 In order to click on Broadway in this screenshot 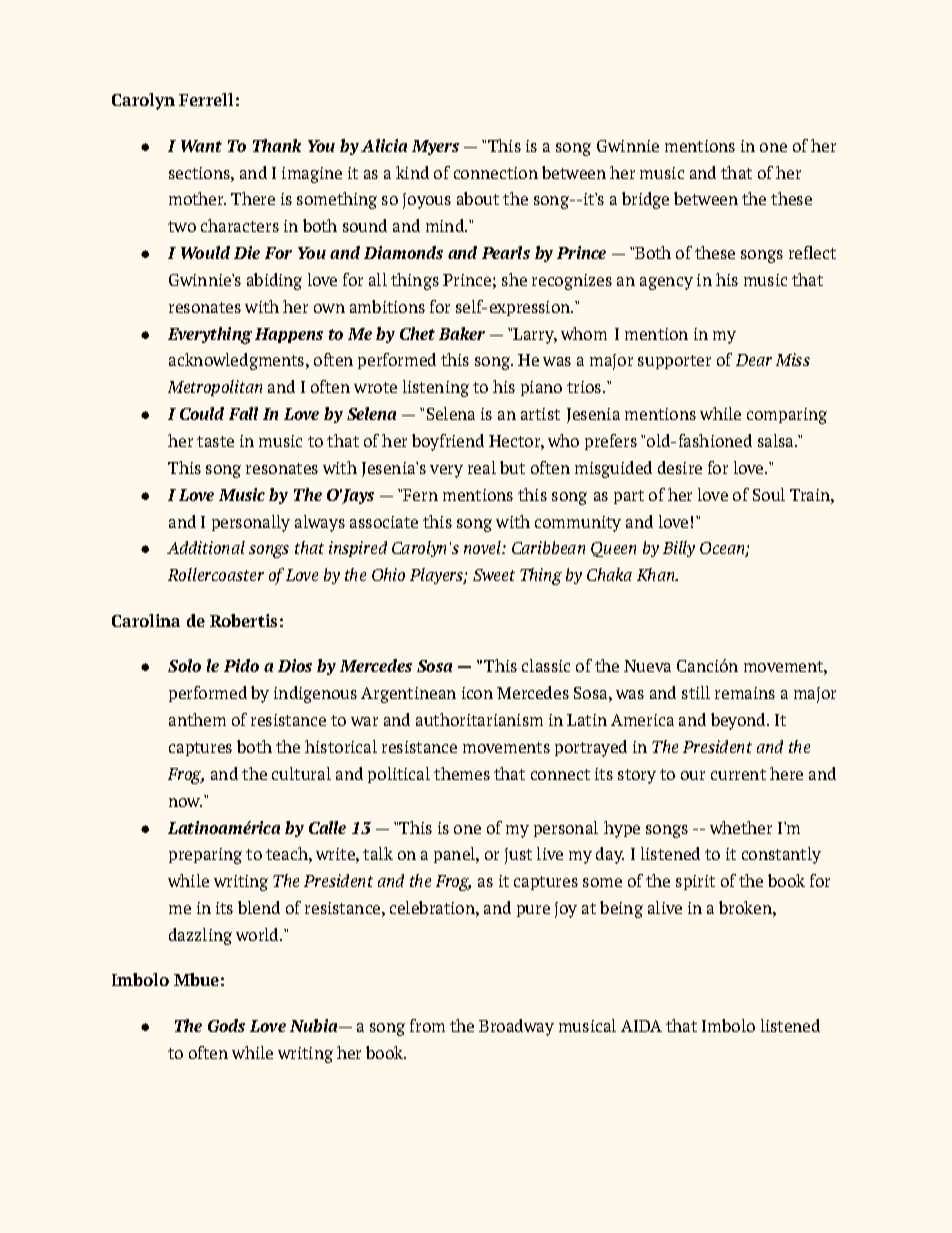, I will do `click(516, 1027)`.
